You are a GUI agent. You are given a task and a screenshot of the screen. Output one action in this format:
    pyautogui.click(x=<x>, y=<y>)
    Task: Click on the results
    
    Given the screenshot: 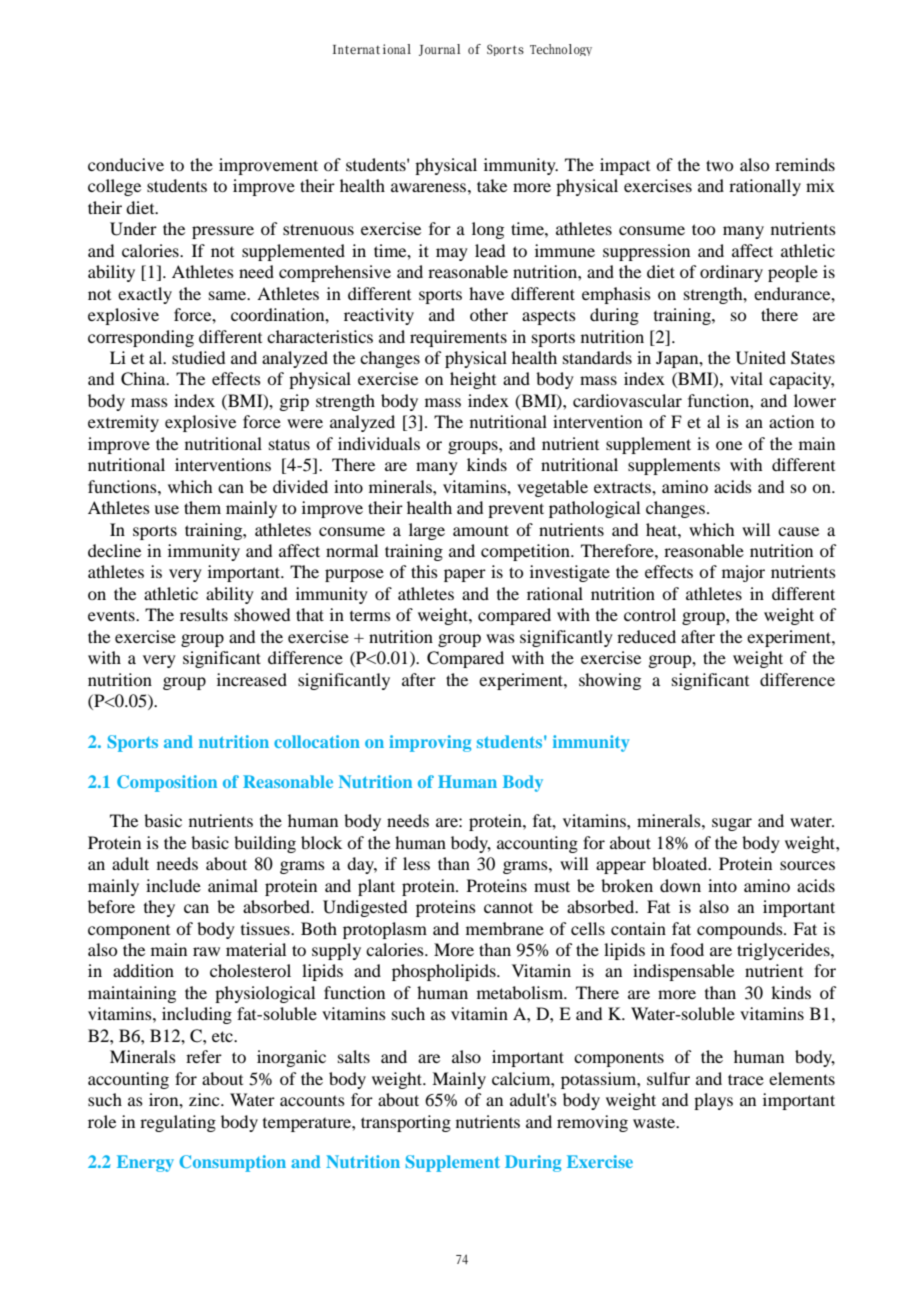 What is the action you would take?
    pyautogui.click(x=204, y=614)
